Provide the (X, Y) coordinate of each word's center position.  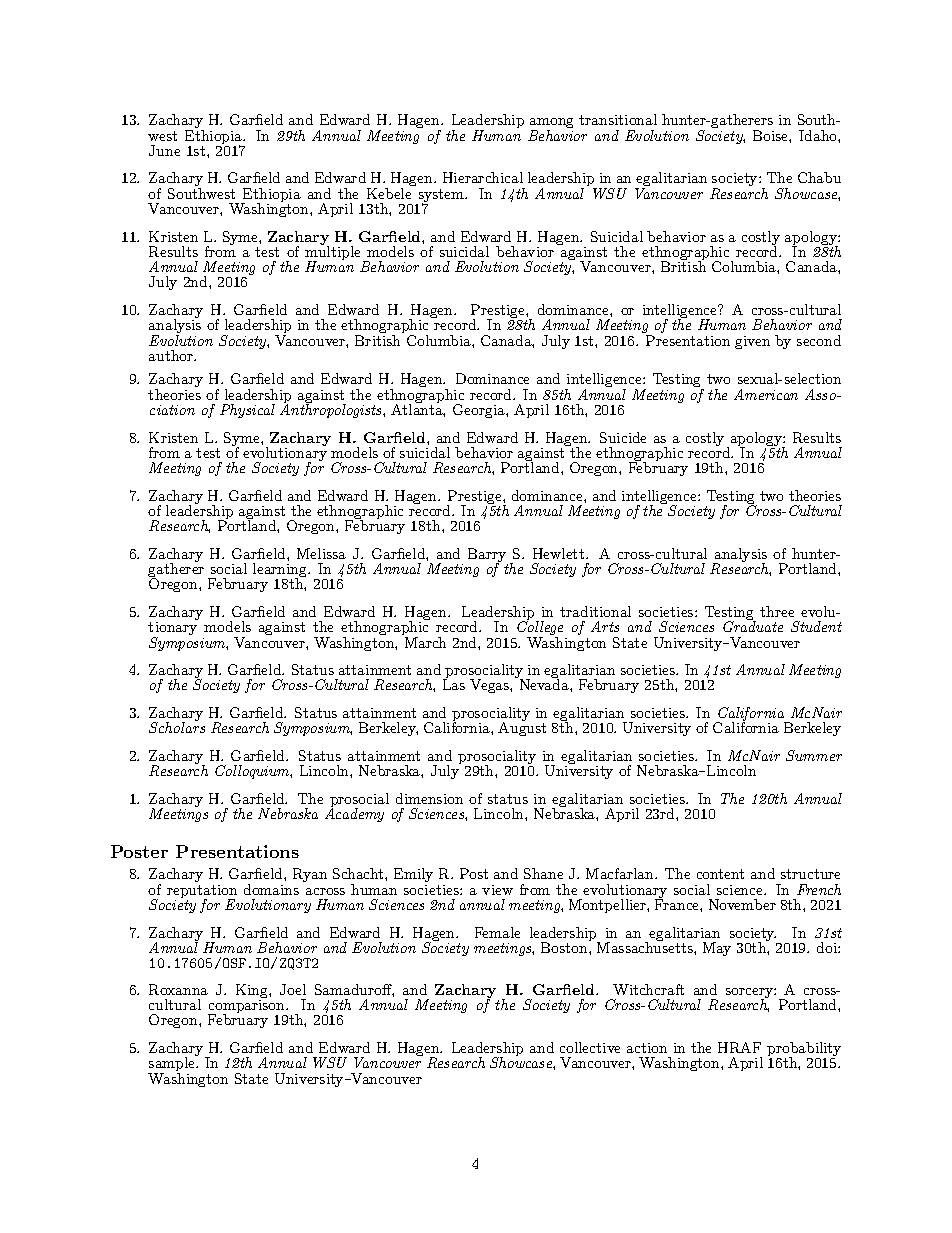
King (253, 992)
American (766, 394)
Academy (354, 814)
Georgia (480, 411)
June (164, 150)
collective (590, 1047)
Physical (247, 411)
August (522, 728)
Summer (814, 755)
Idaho (819, 135)
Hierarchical (483, 177)
